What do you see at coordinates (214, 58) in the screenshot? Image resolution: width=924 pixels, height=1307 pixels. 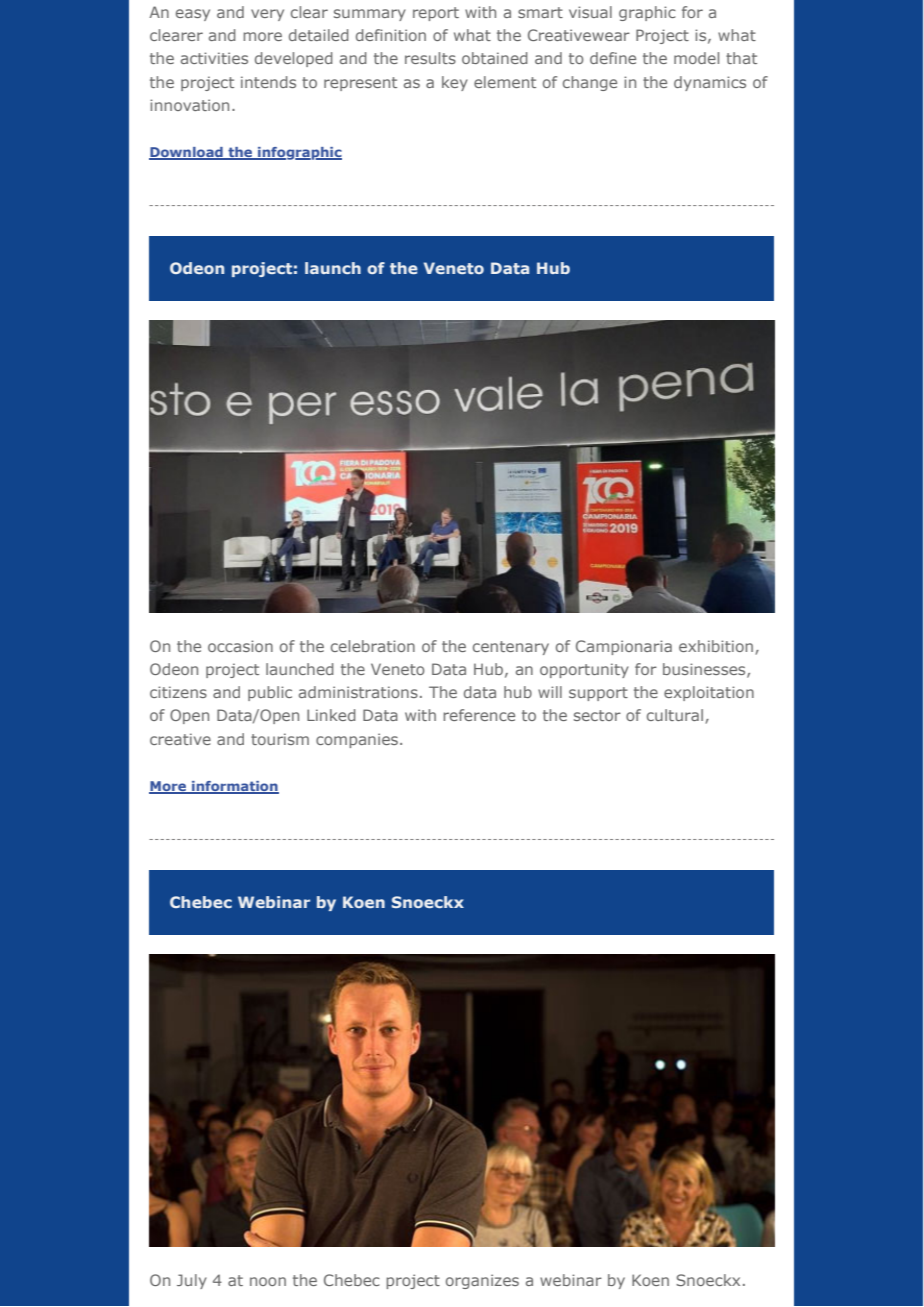 I see `activities` at bounding box center [214, 58].
